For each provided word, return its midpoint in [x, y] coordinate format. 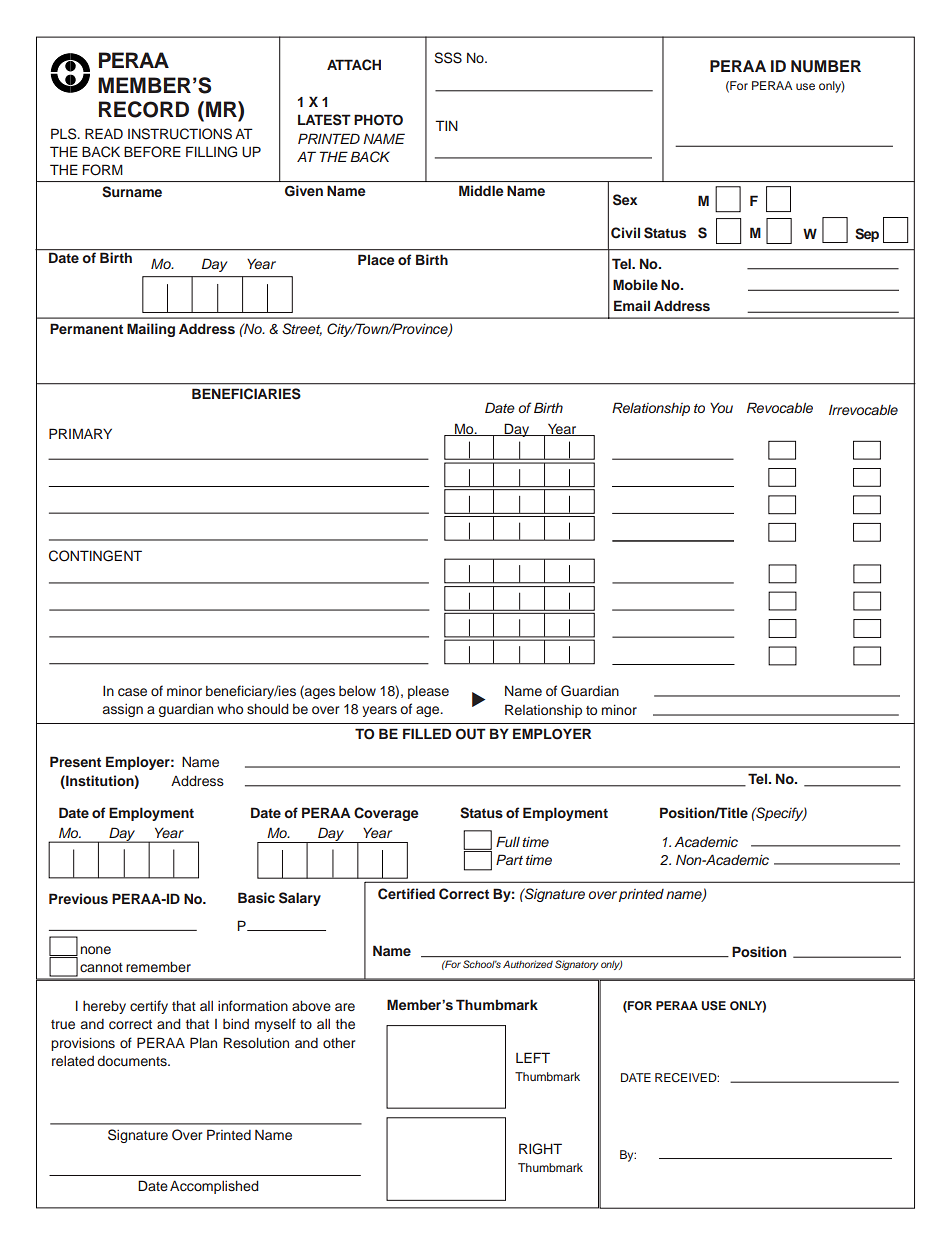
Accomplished [214, 1187]
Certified [406, 894]
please [428, 692]
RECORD [144, 109]
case [132, 692]
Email [632, 305]
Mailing [151, 330]
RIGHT [540, 1149]
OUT [471, 734]
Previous [78, 898]
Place [376, 259]
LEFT [533, 1057]
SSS [448, 58]
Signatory [576, 965]
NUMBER [826, 66]
